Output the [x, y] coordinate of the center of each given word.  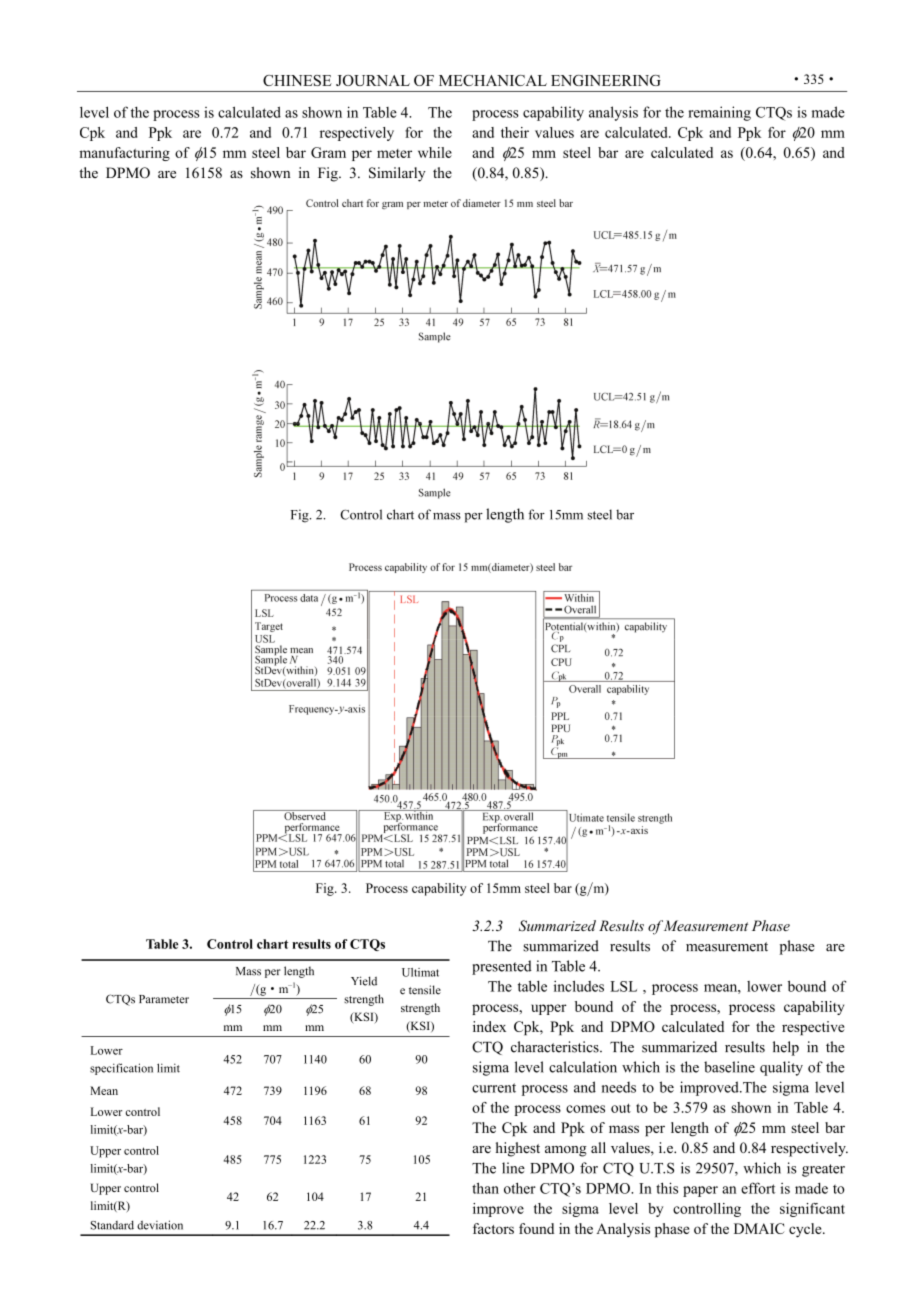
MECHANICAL [493, 80]
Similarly [397, 174]
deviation [160, 1225]
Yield [364, 981]
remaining [719, 113]
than [485, 1188]
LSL [623, 986]
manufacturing [124, 154]
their [515, 132]
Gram [328, 152]
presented [502, 967]
